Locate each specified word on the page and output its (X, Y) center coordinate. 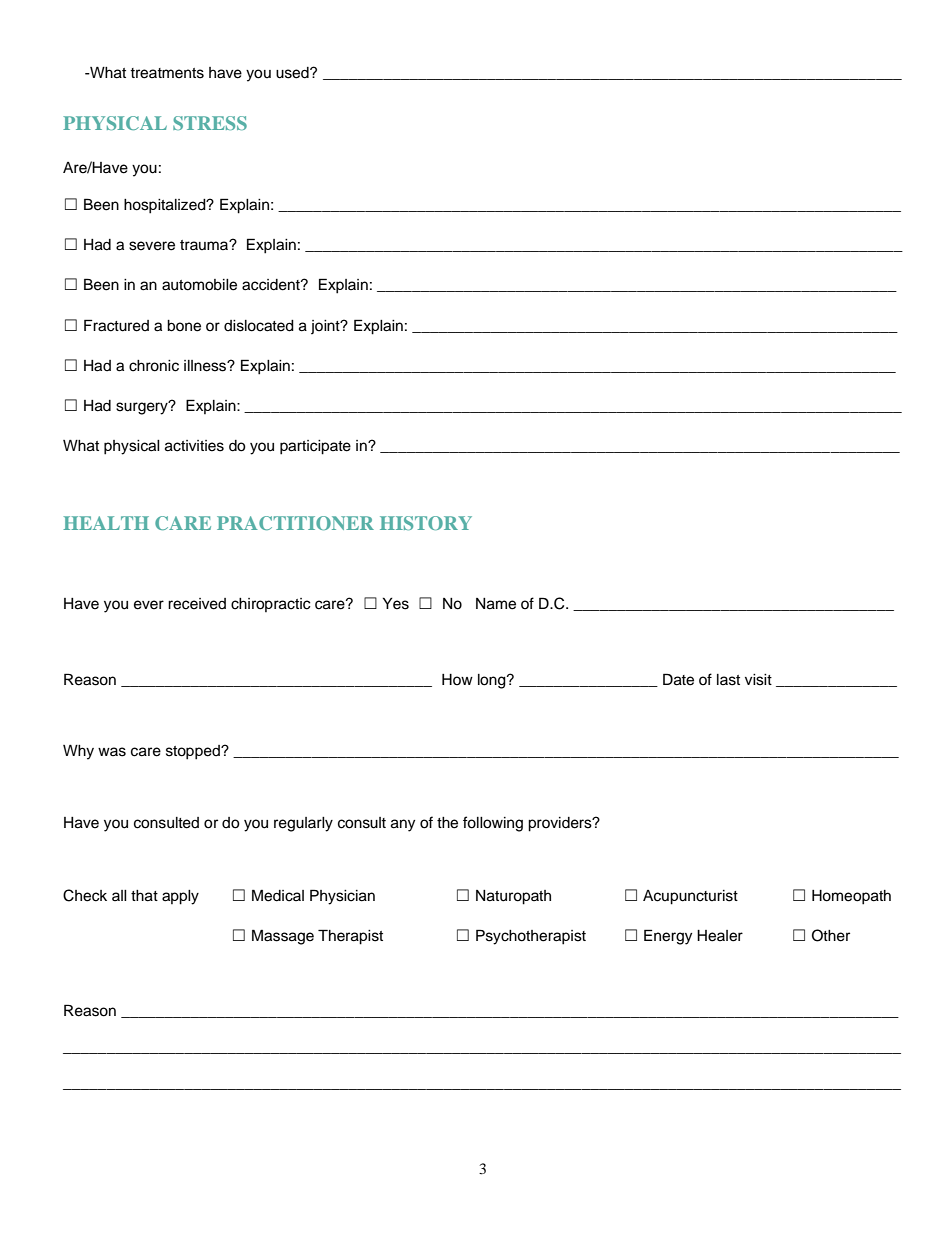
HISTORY (426, 523)
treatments (167, 73)
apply (180, 897)
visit (758, 680)
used (293, 73)
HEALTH (106, 523)
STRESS (210, 123)
